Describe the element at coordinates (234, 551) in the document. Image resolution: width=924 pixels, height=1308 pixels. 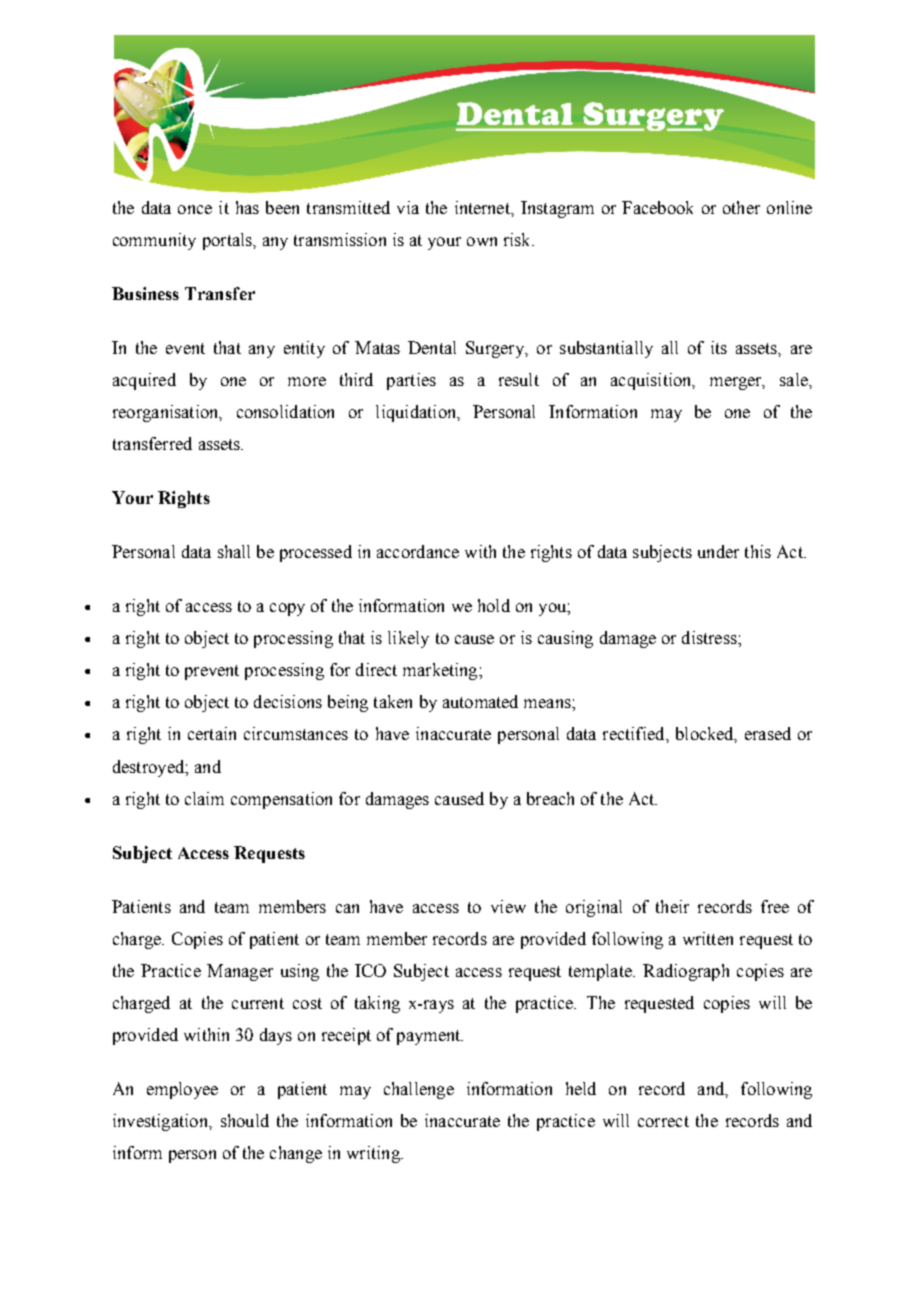
I see `shall` at that location.
